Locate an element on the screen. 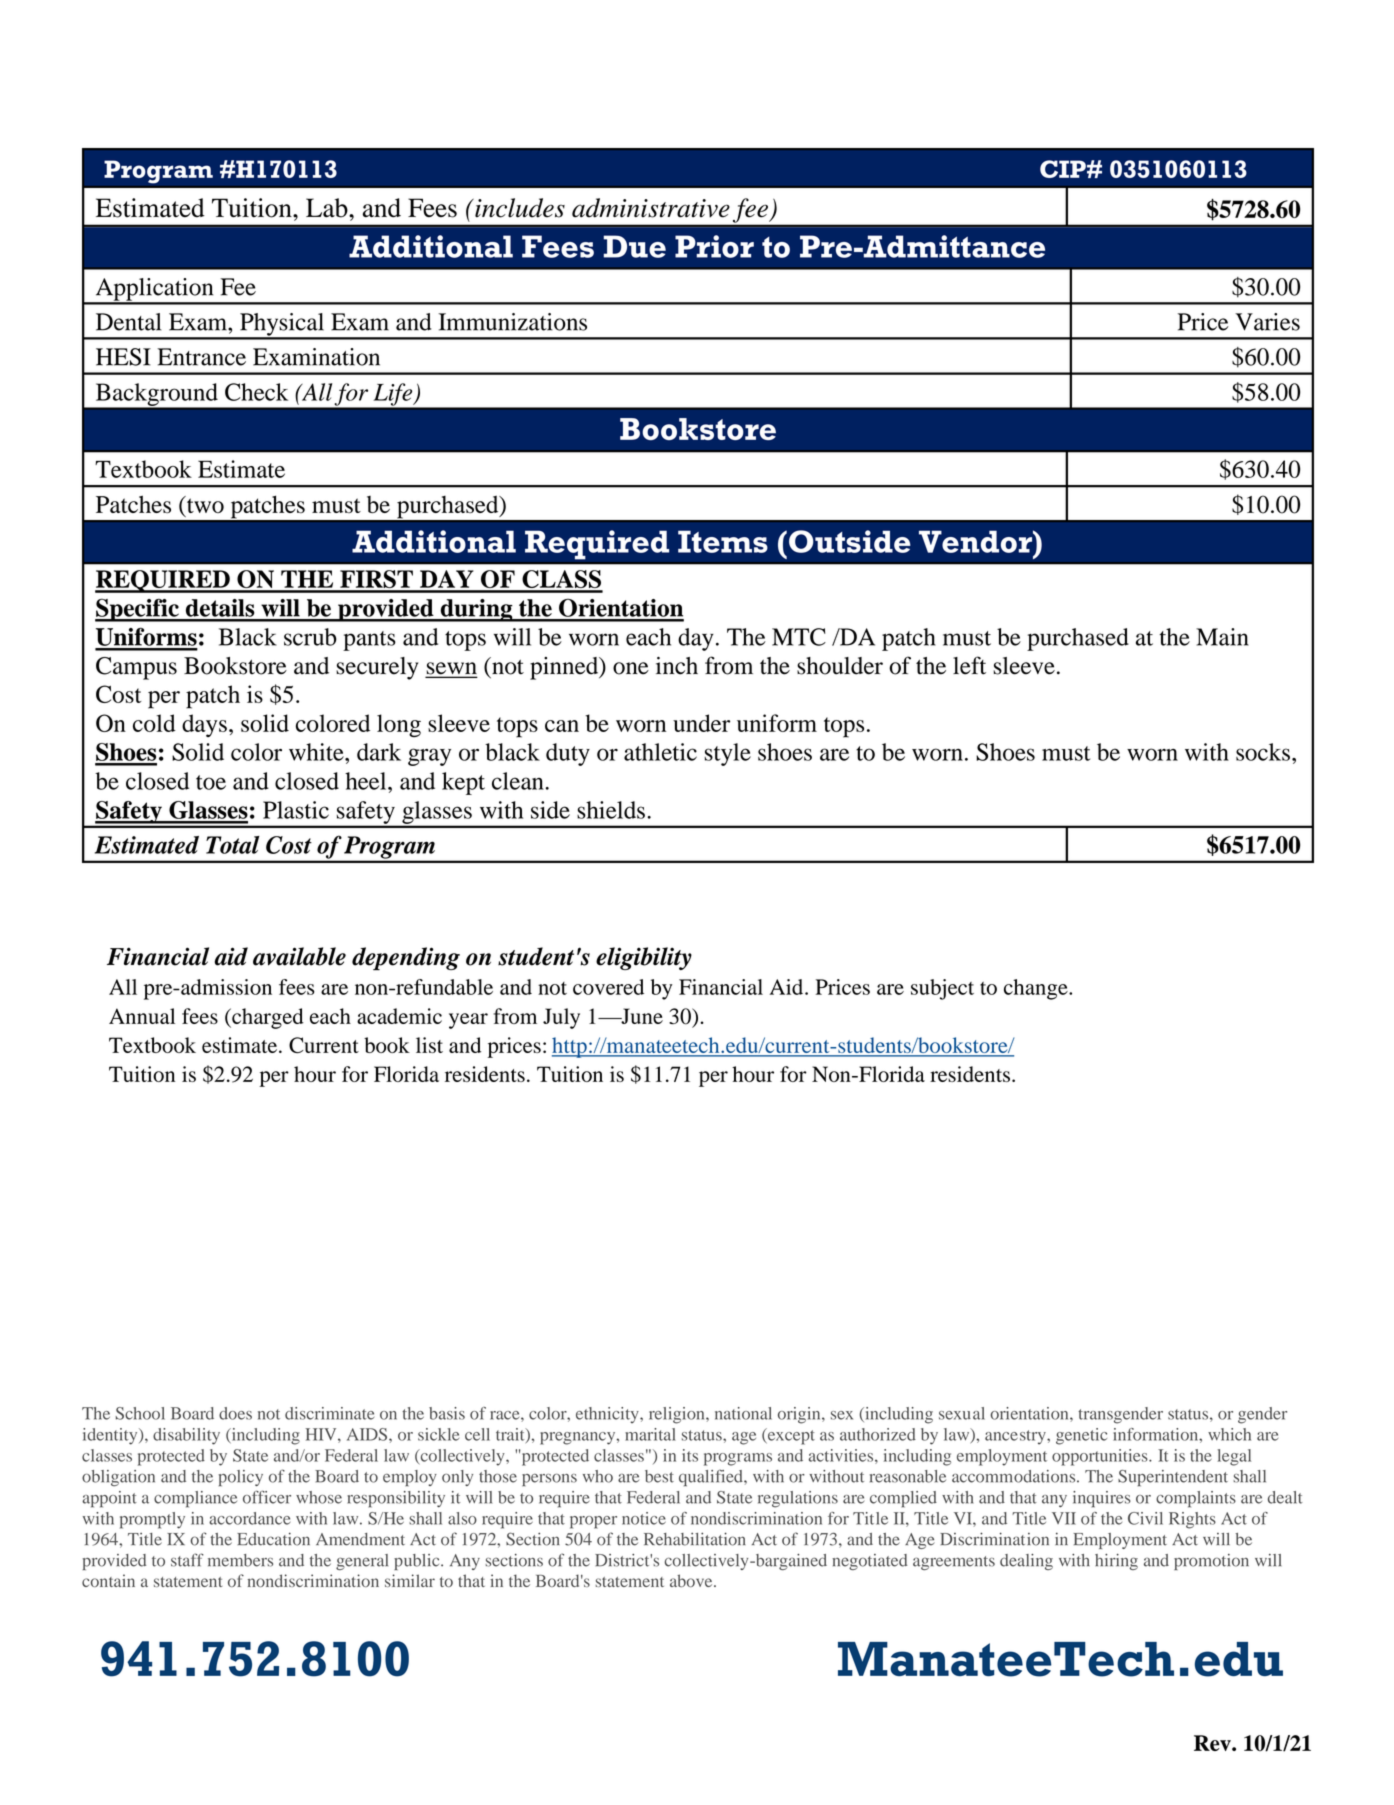 The height and width of the screenshot is (1805, 1394). Prior is located at coordinates (714, 246).
